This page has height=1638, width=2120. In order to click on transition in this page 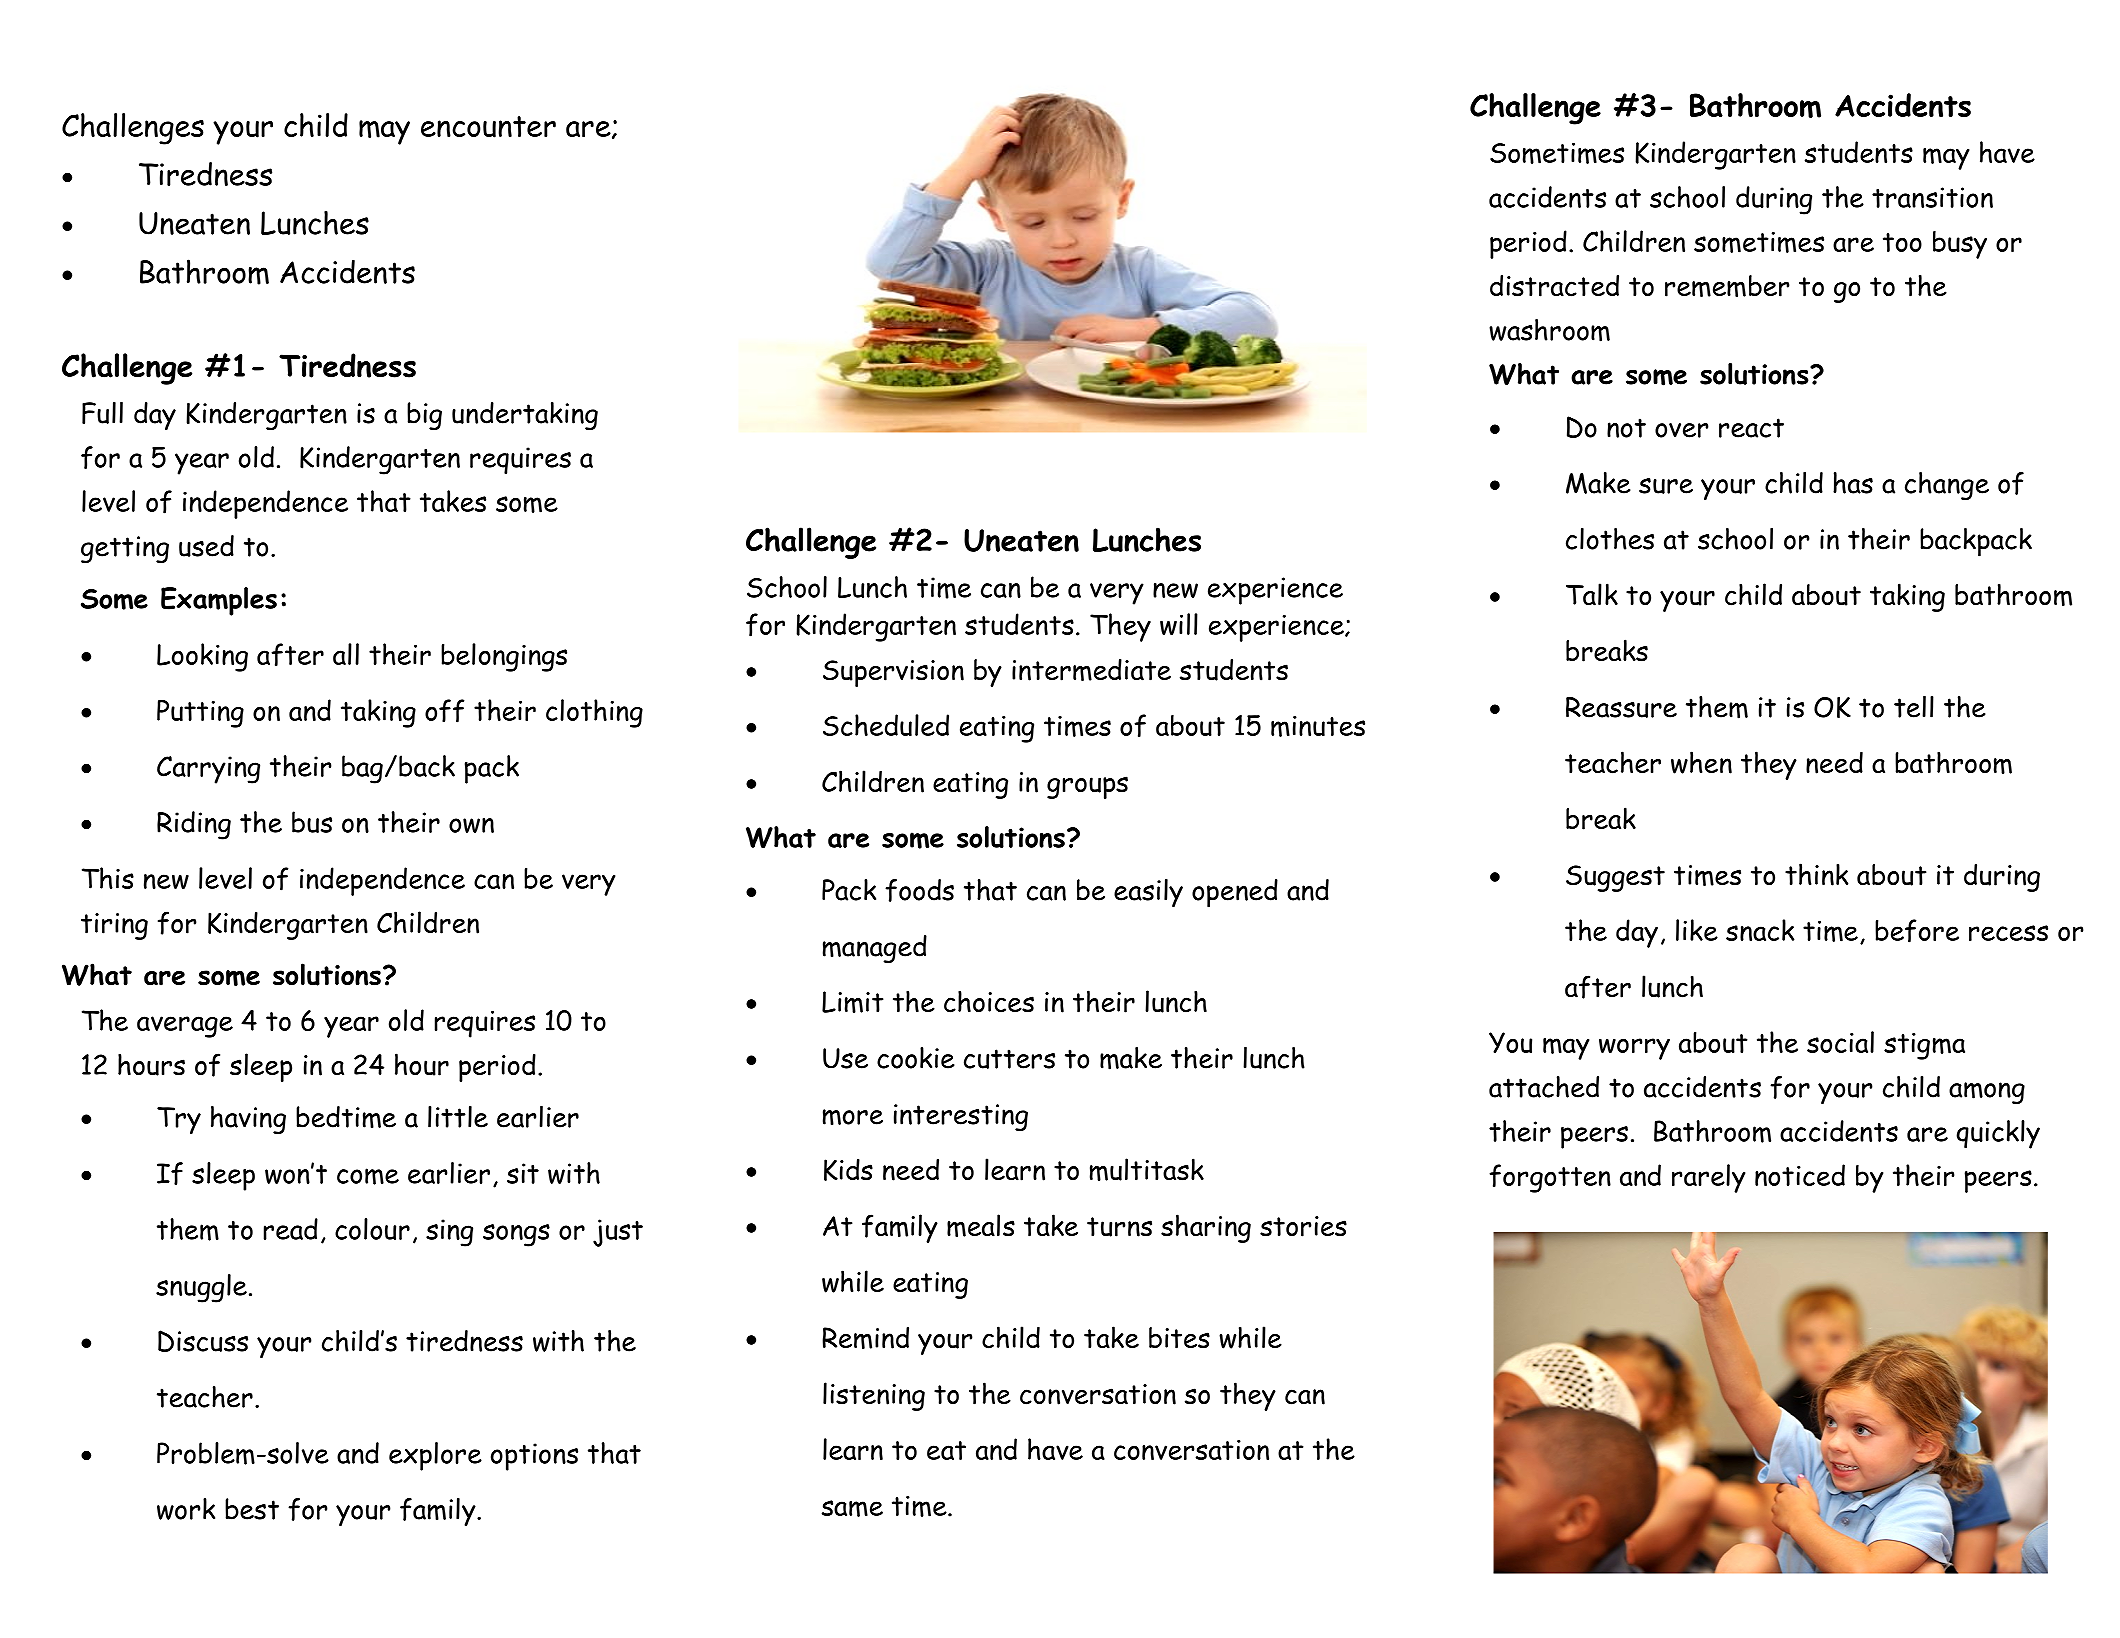, I will do `click(1932, 197)`.
